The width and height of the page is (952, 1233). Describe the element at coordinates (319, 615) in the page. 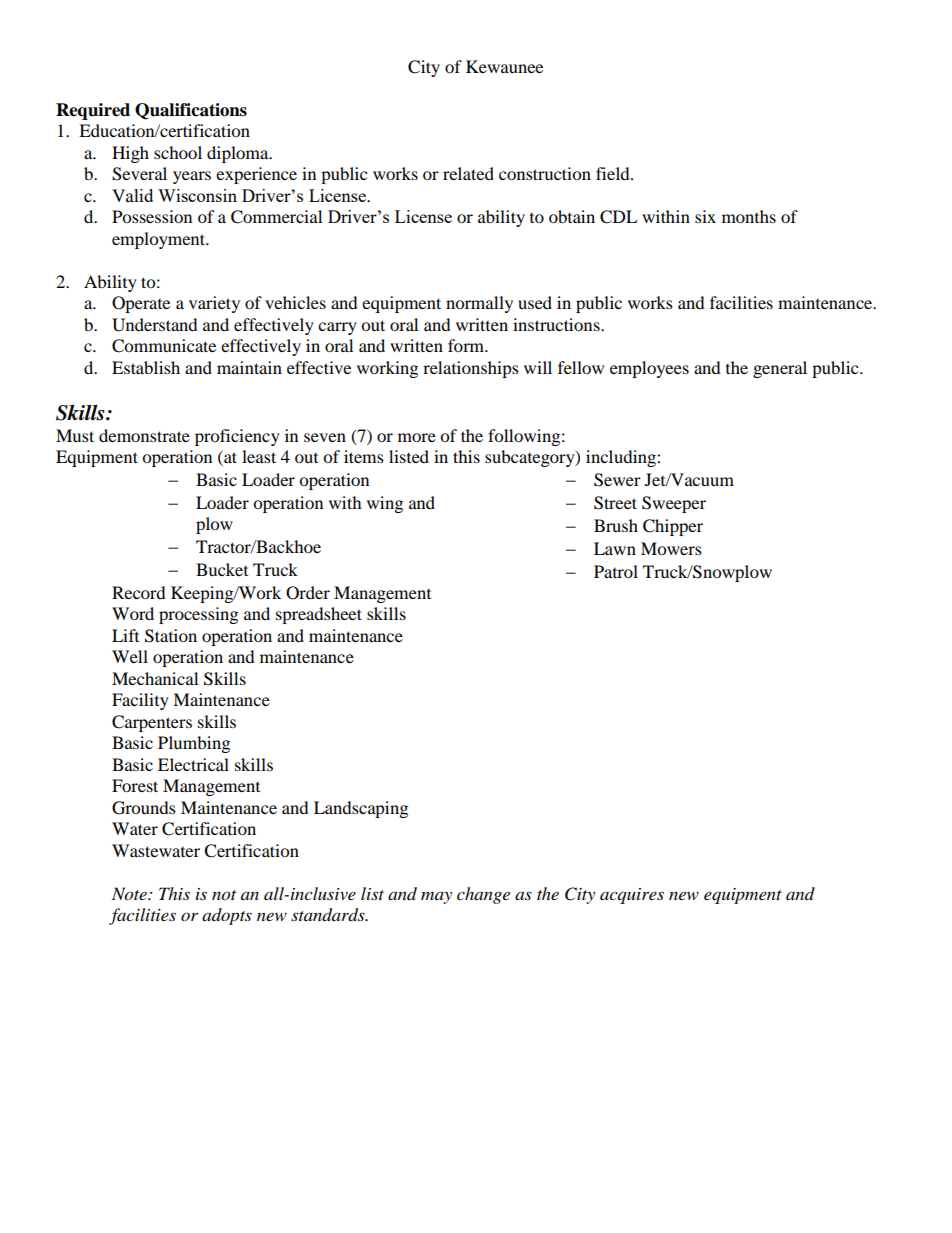

I see `spreadsheet` at that location.
